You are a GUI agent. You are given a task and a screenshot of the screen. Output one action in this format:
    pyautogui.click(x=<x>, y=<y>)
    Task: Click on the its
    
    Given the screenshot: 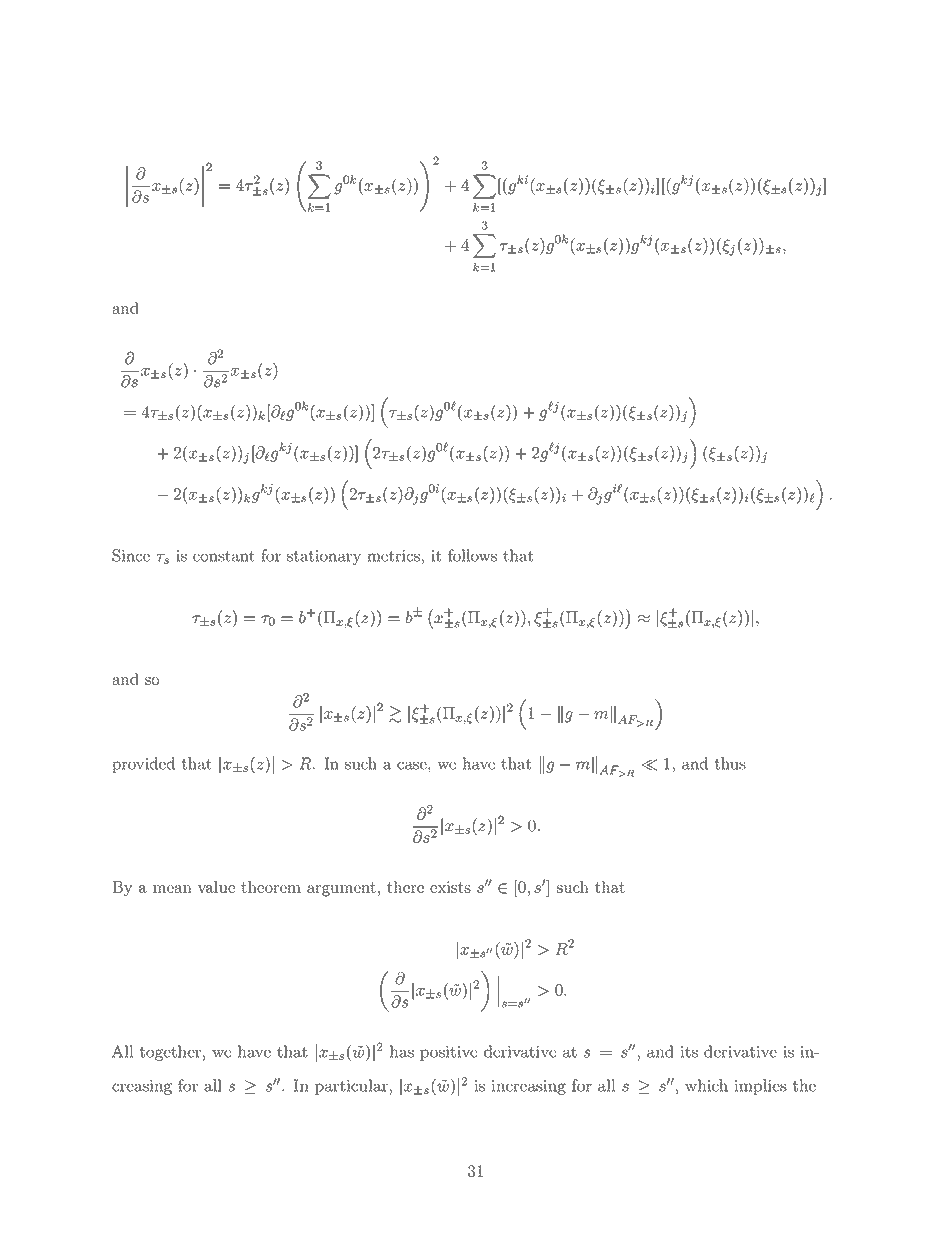 What is the action you would take?
    pyautogui.click(x=689, y=1052)
